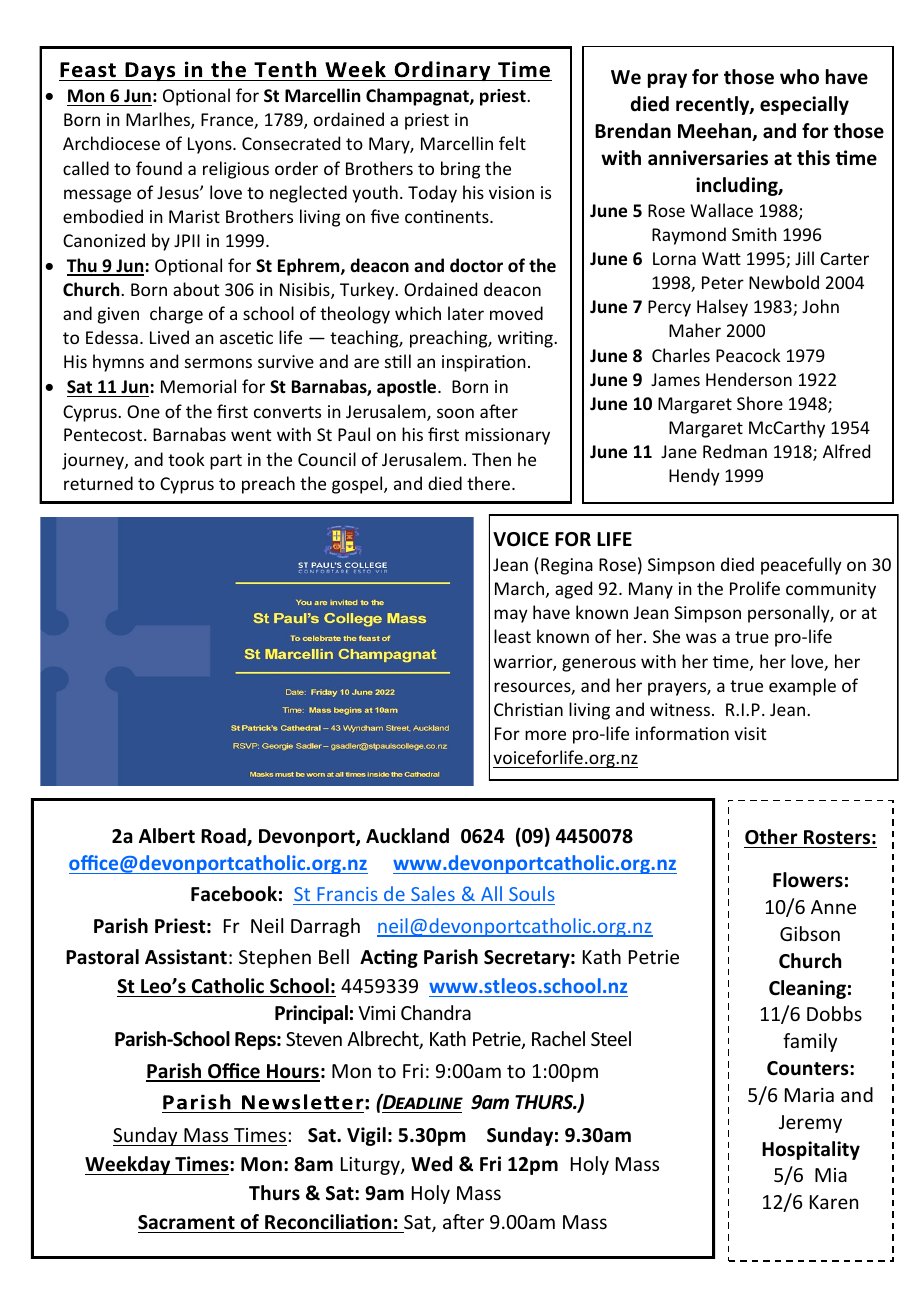 The image size is (924, 1308). Describe the element at coordinates (811, 1150) in the screenshot. I see `Hospitality` at that location.
